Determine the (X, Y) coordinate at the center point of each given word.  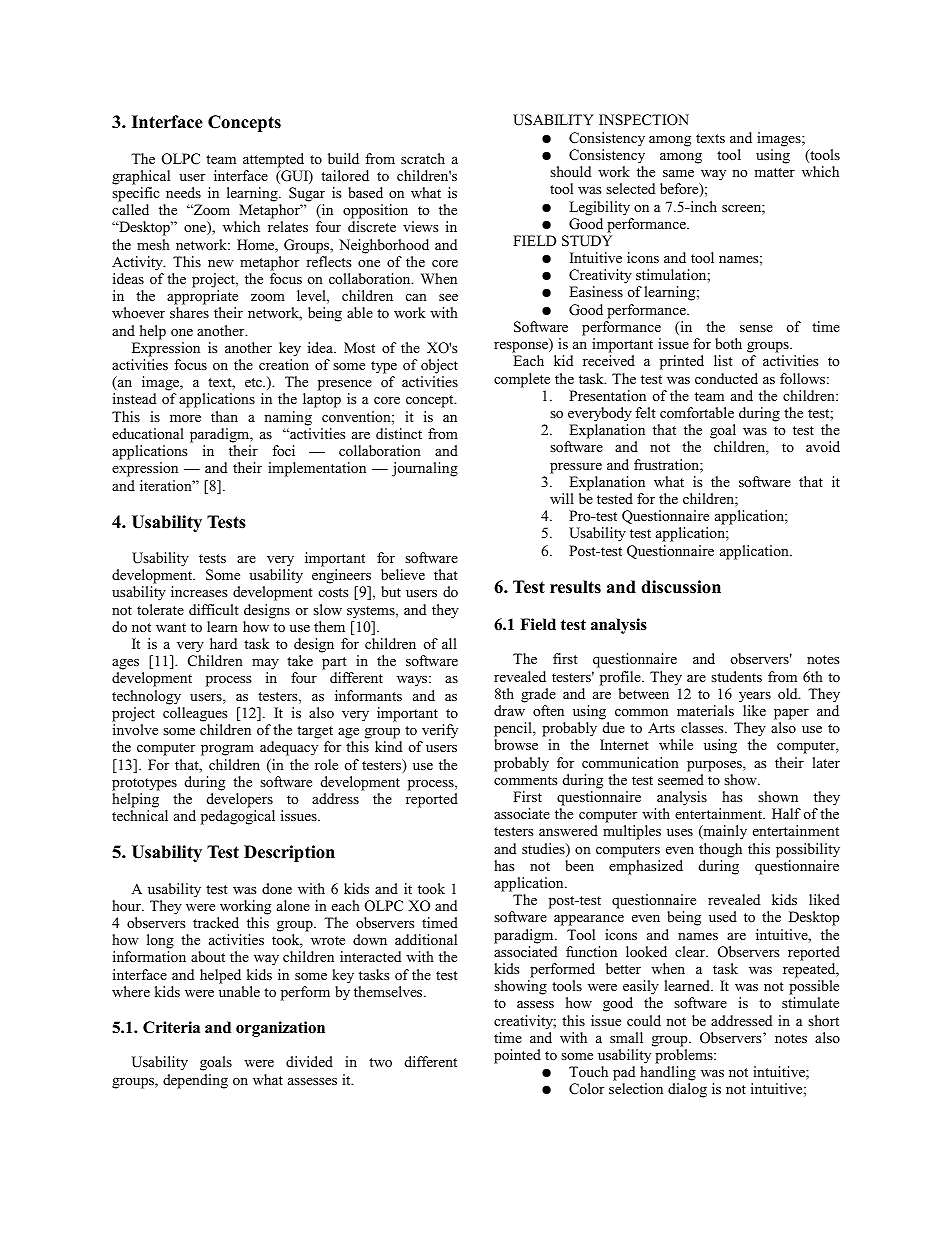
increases (199, 591)
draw (509, 710)
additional (426, 939)
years (755, 697)
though (720, 850)
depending (195, 1081)
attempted (273, 160)
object (439, 366)
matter (774, 172)
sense (756, 328)
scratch (423, 158)
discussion (681, 587)
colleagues (195, 714)
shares (189, 312)
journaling (425, 469)
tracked (216, 922)
